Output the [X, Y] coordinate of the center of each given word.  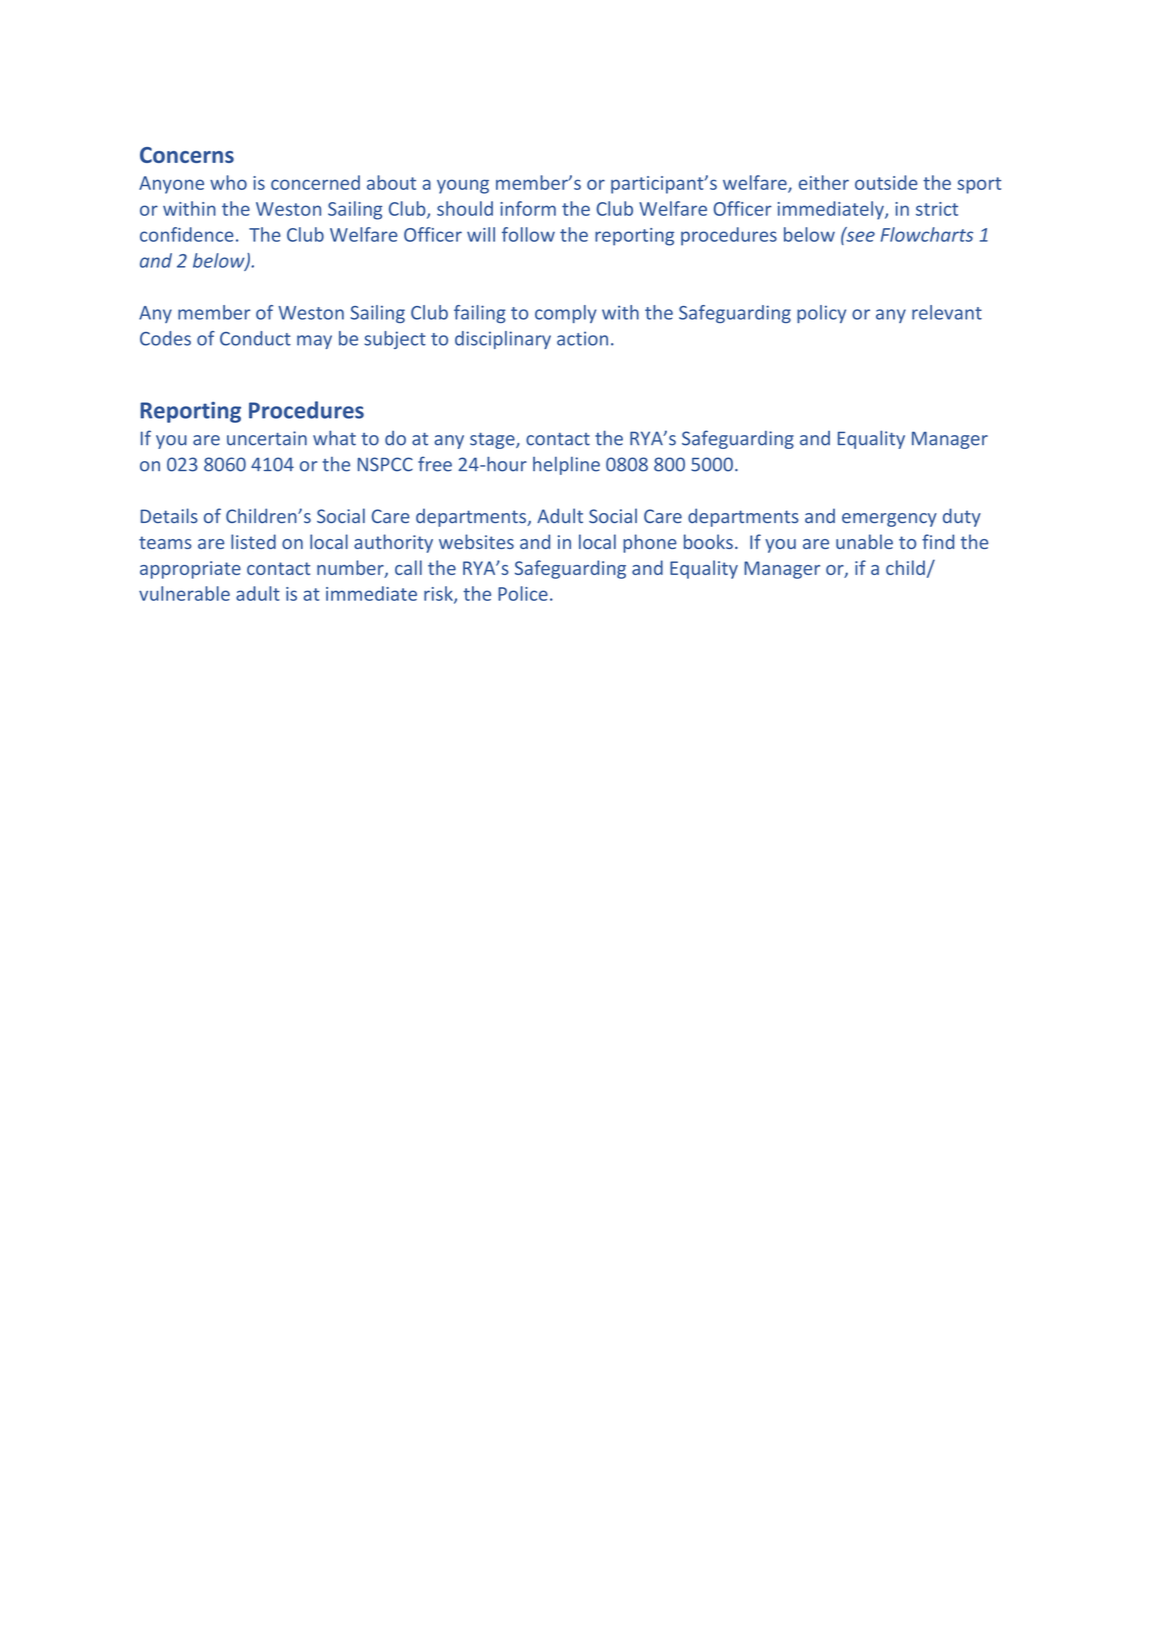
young [463, 186]
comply [566, 314]
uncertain [267, 438]
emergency [889, 520]
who [228, 182]
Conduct [255, 338]
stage [493, 440]
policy [821, 314]
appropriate [190, 570]
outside [886, 182]
